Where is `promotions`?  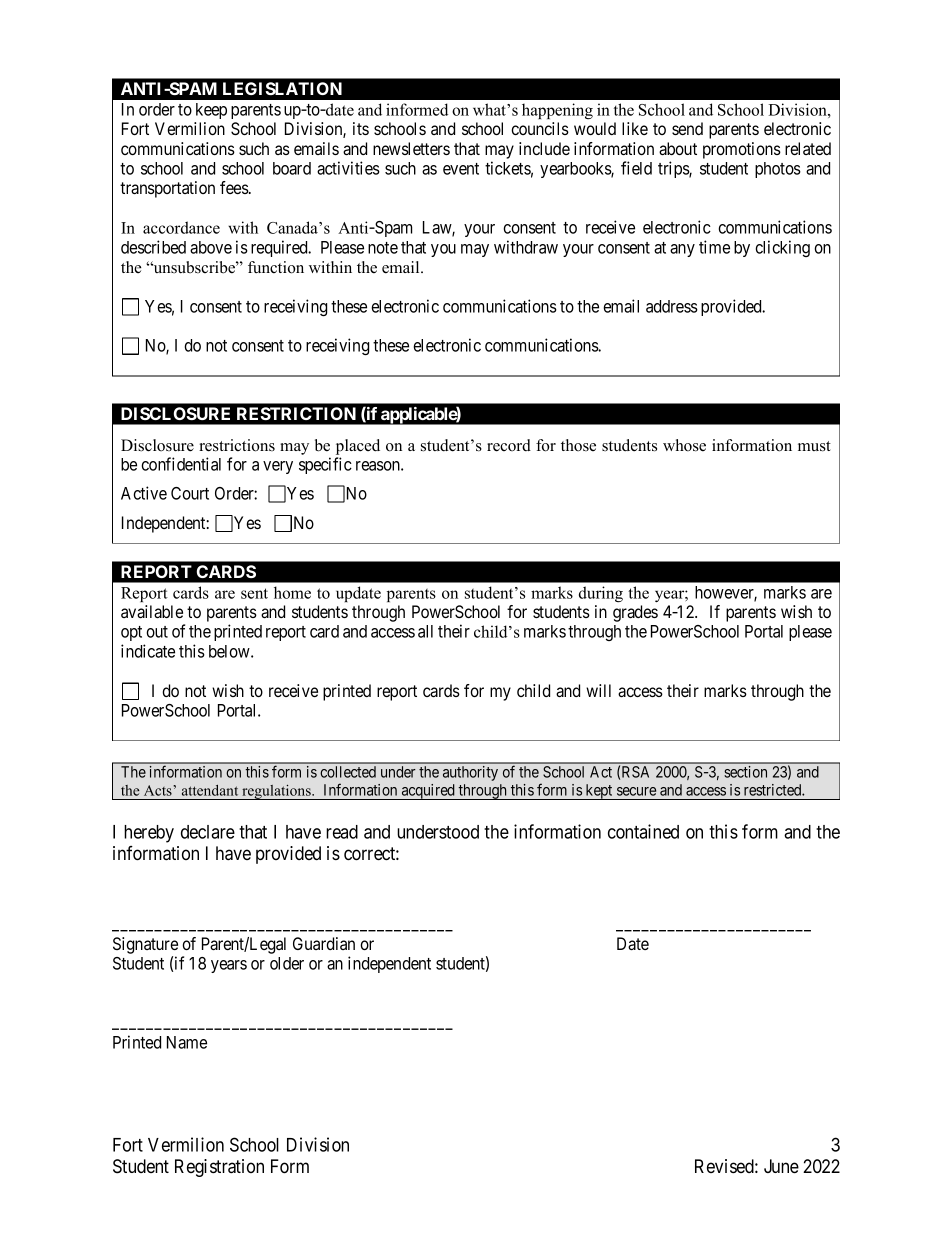
promotions is located at coordinates (742, 150).
